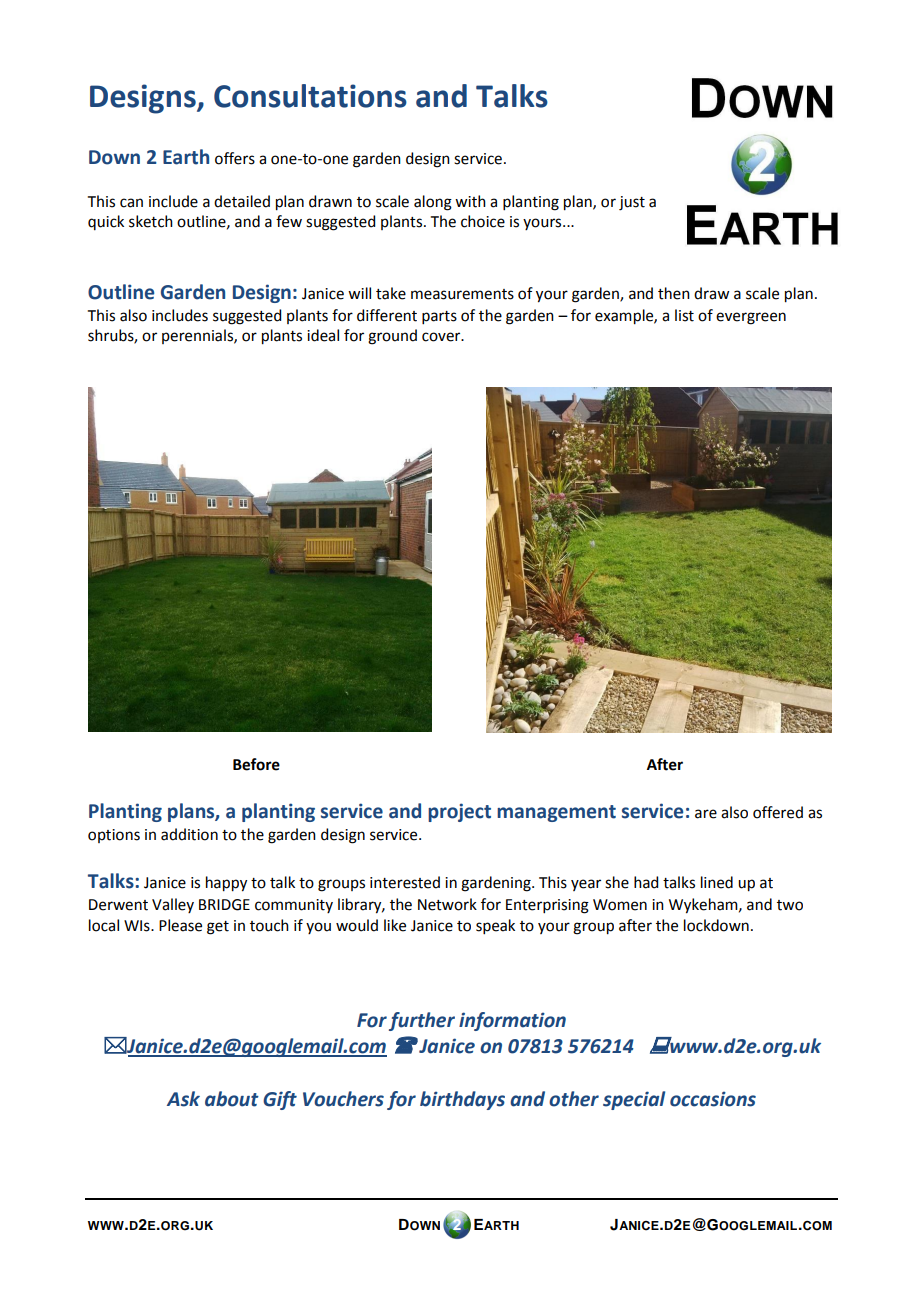 This screenshot has height=1308, width=924. What do you see at coordinates (323, 335) in the screenshot?
I see `ideal` at bounding box center [323, 335].
